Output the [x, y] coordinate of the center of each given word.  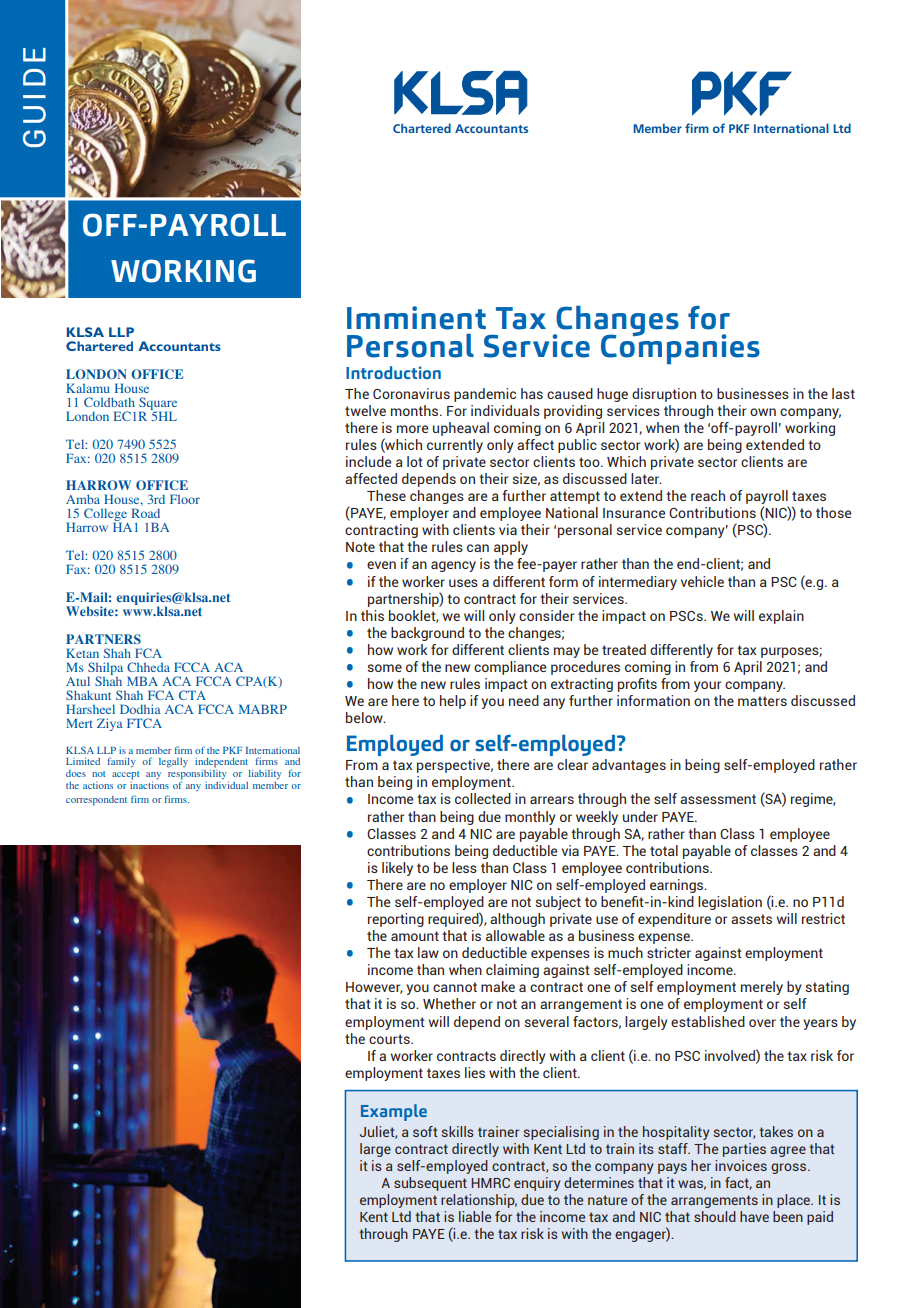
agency [453, 566]
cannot [455, 987]
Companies [680, 348]
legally [173, 763]
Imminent [416, 318]
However [374, 988]
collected [483, 798]
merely [762, 988]
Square [158, 404]
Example [394, 1112]
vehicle [702, 581]
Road [145, 513]
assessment [718, 799]
